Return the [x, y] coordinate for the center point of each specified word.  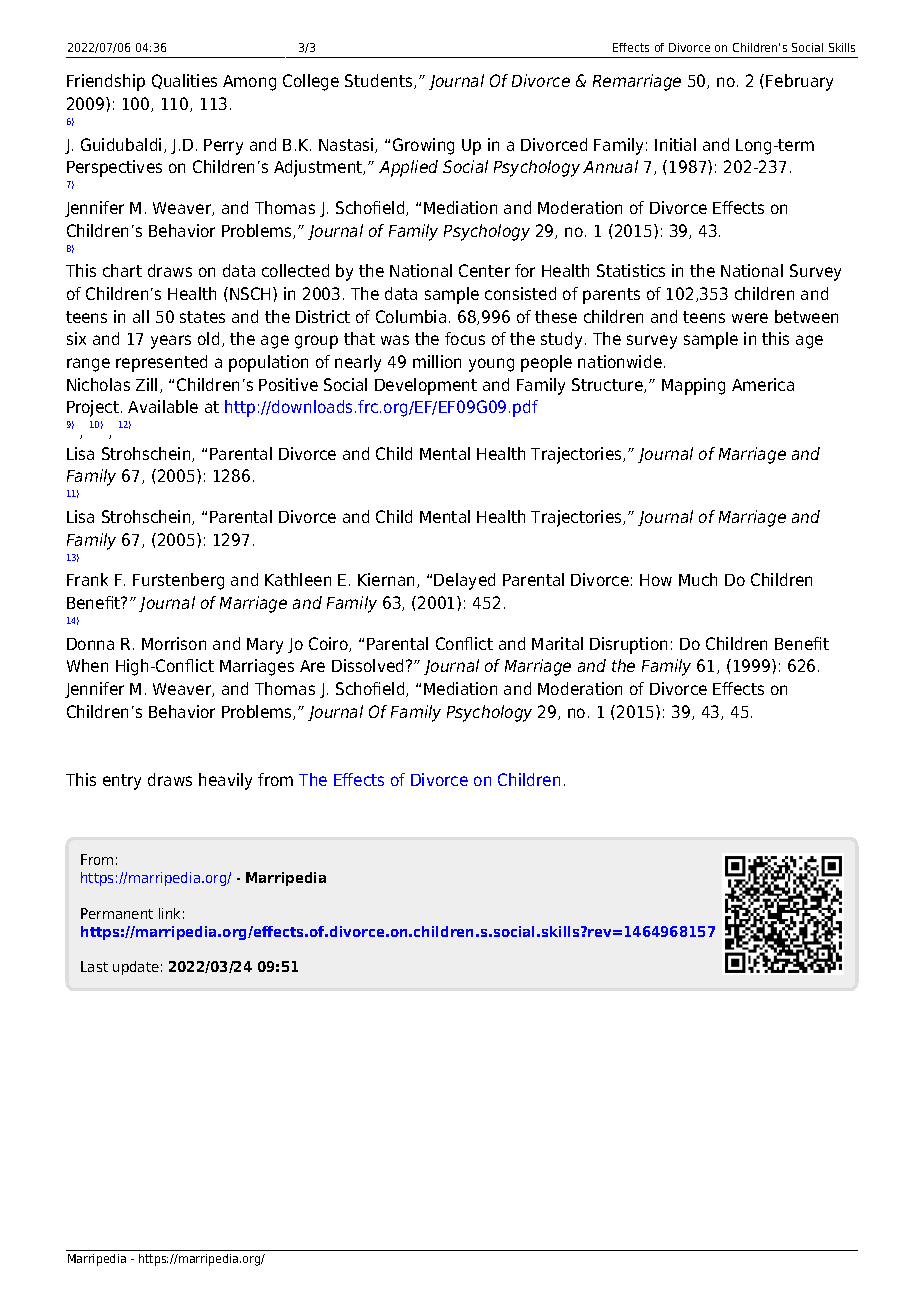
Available [163, 406]
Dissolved [367, 665]
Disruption [628, 645]
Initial [675, 144]
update [136, 968]
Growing [423, 146]
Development [426, 386]
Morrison [174, 643]
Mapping [693, 386]
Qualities [184, 81]
